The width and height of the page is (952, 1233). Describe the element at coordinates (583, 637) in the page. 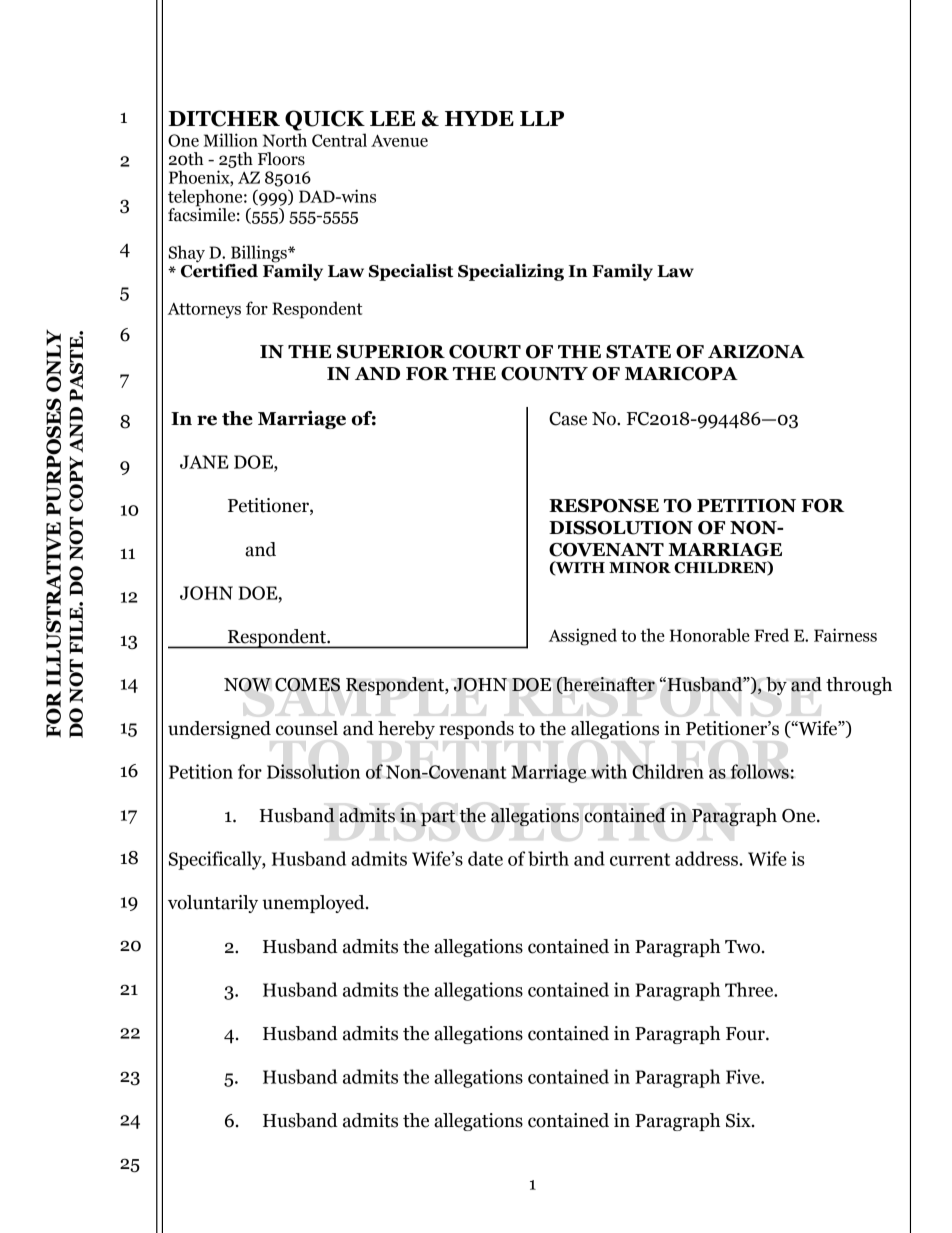

I see `Assigned` at that location.
